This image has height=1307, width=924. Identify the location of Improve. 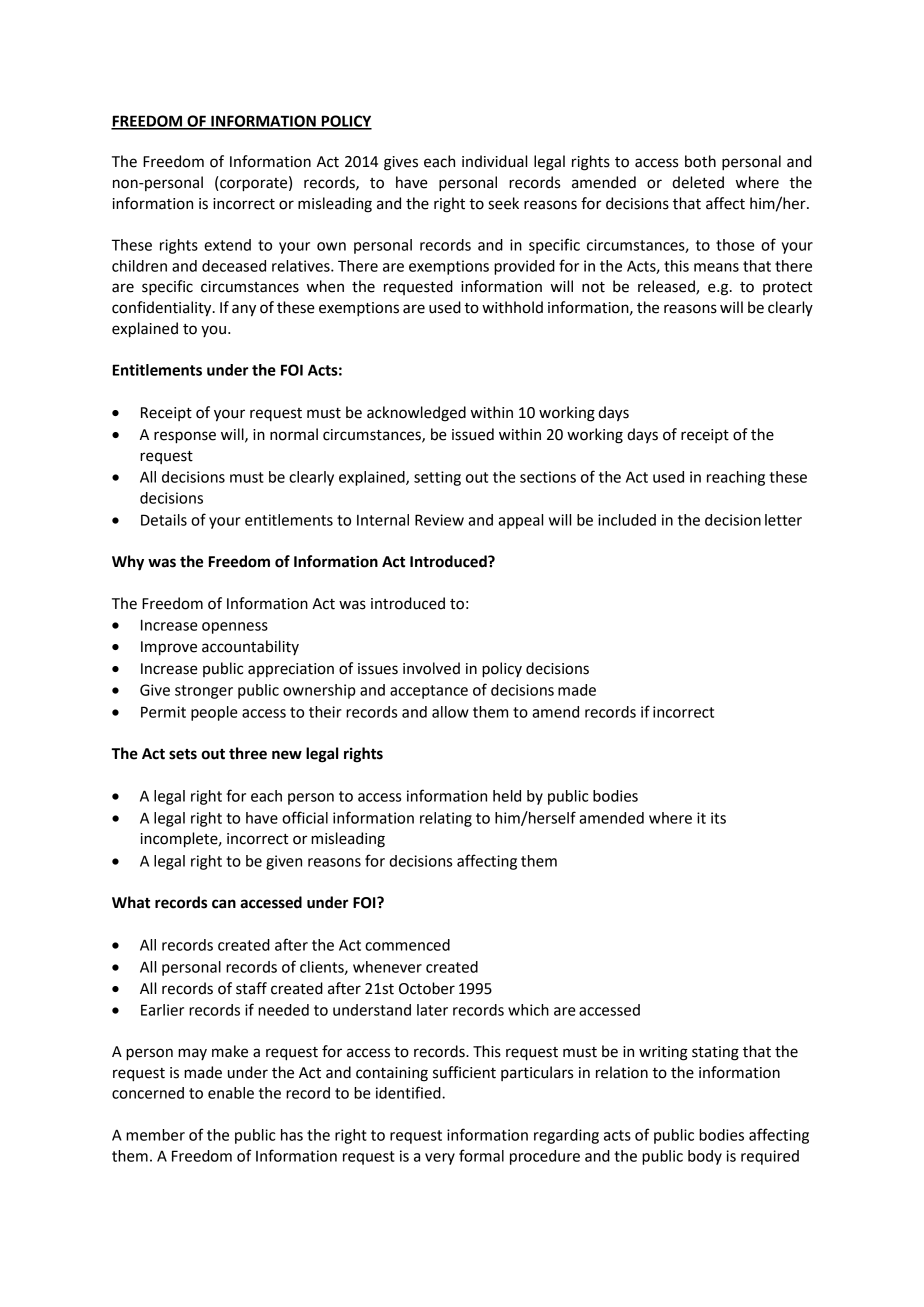
(169, 648).
